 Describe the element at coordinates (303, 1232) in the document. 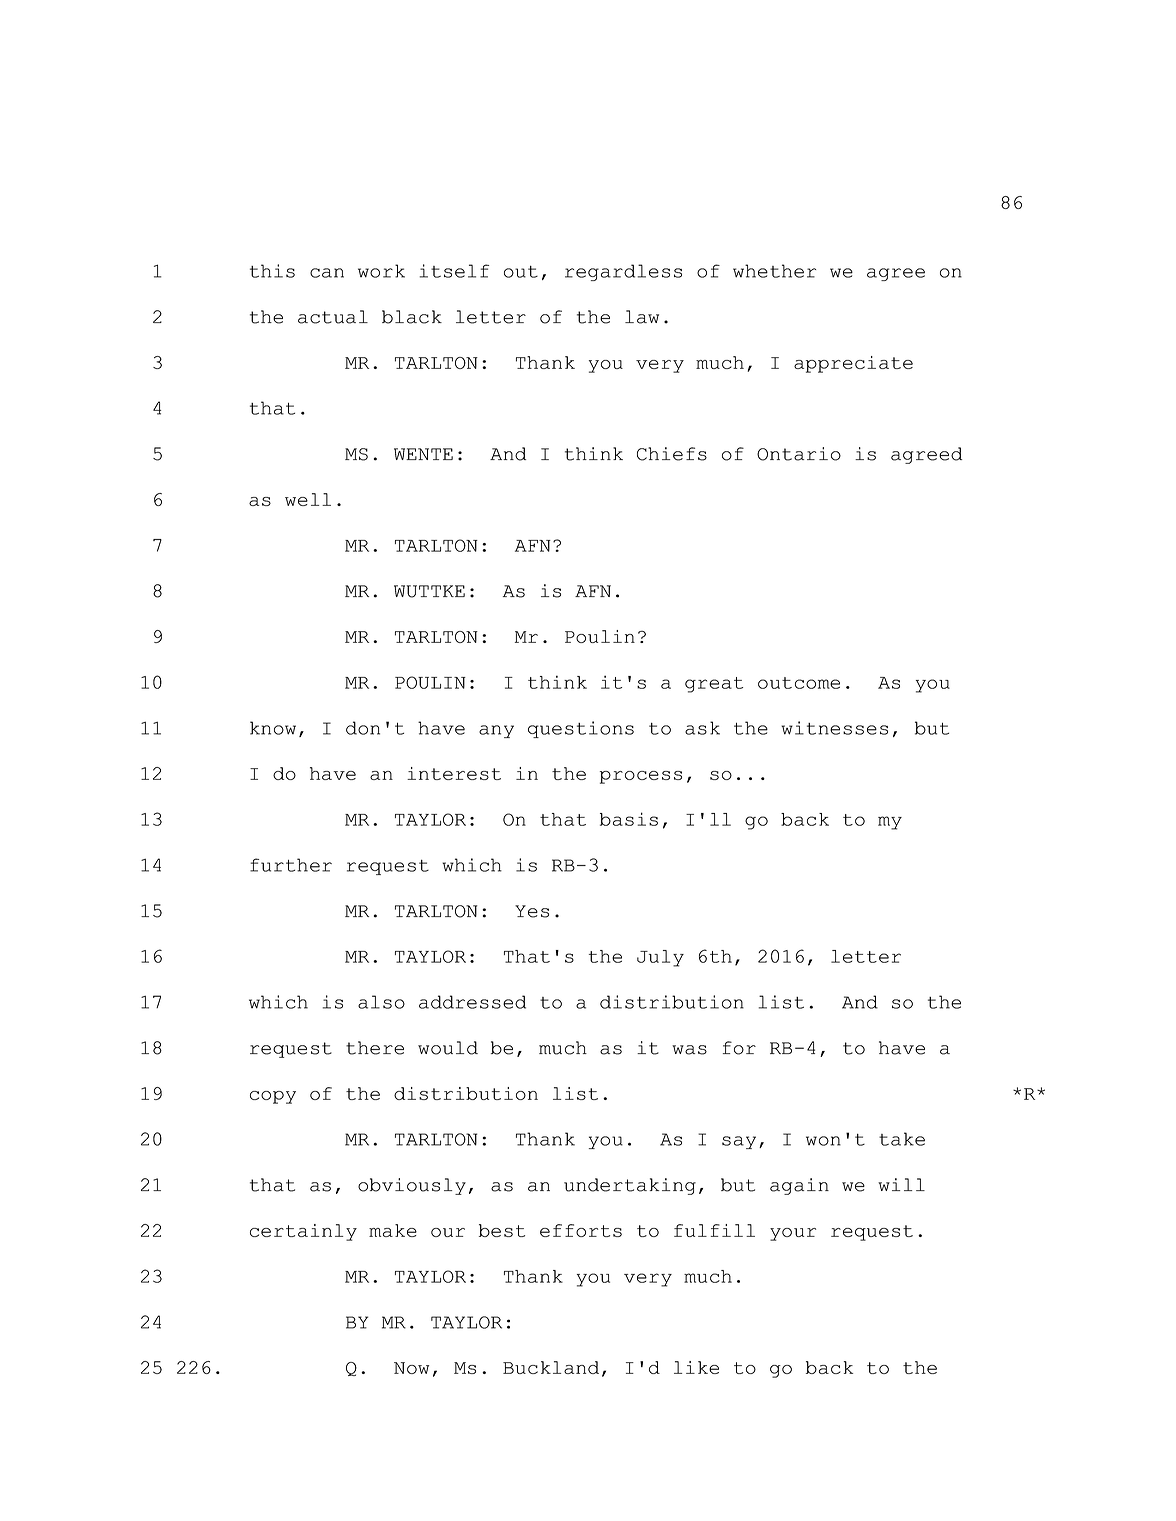

I see `certainly` at that location.
